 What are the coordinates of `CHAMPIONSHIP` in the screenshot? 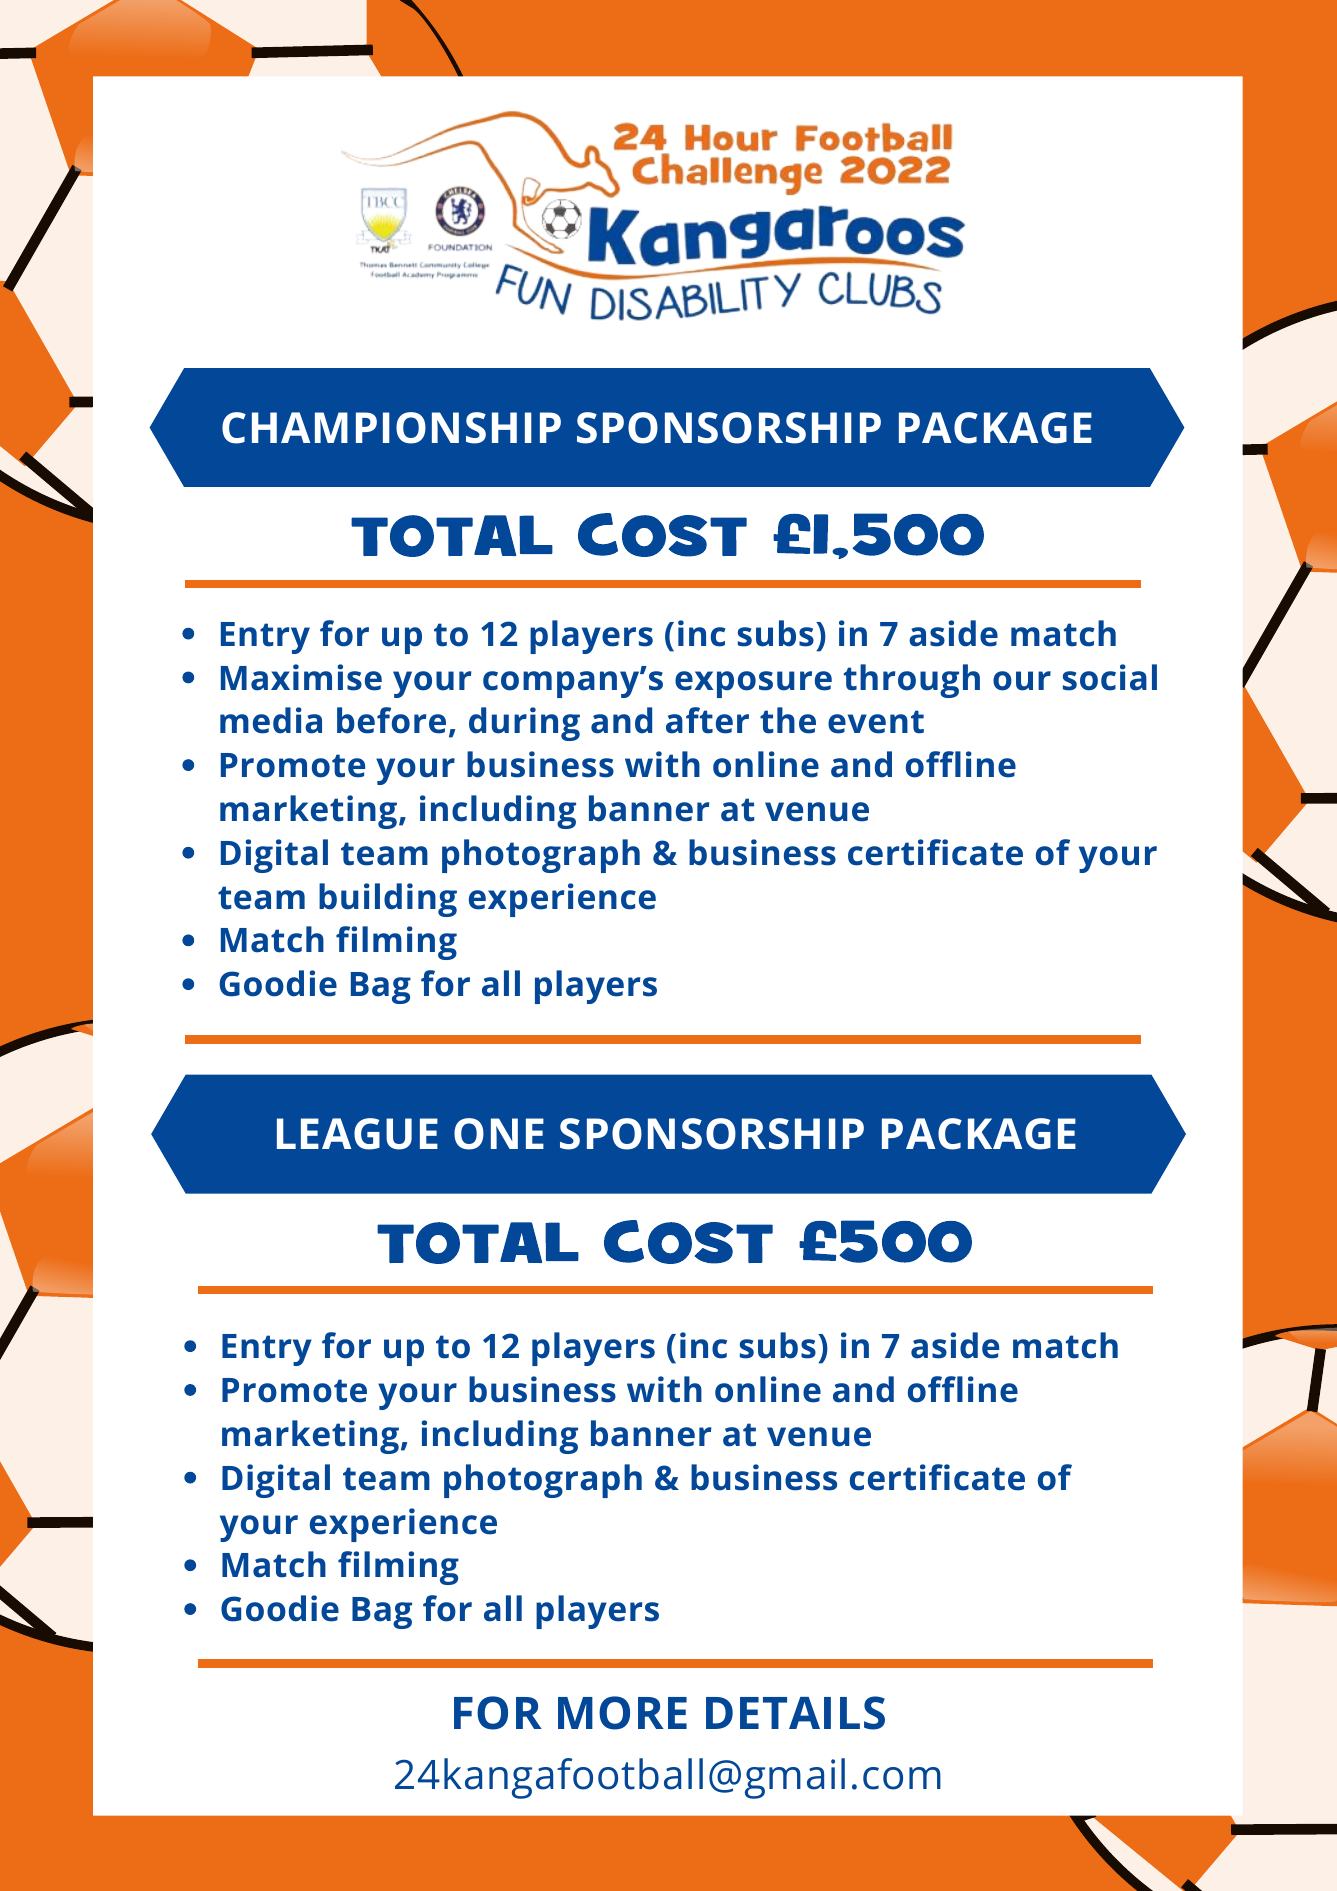 It's located at (391, 428).
